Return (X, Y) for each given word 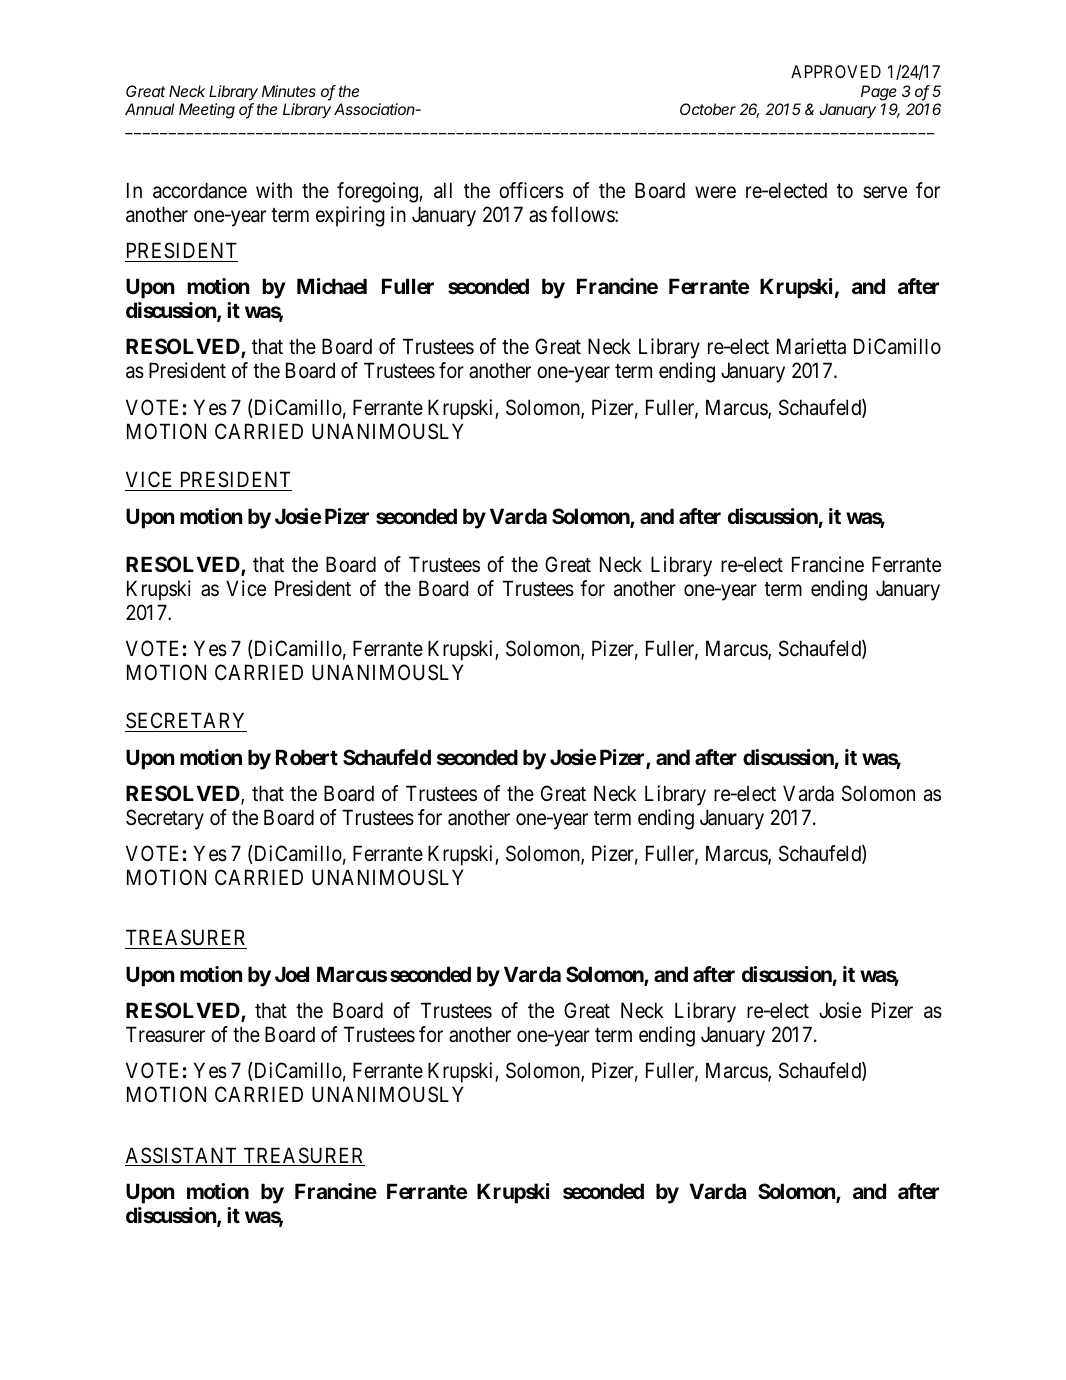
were (715, 192)
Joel (292, 974)
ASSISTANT (182, 1156)
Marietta (811, 346)
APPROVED (836, 71)
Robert (307, 757)
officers (531, 190)
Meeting (207, 111)
